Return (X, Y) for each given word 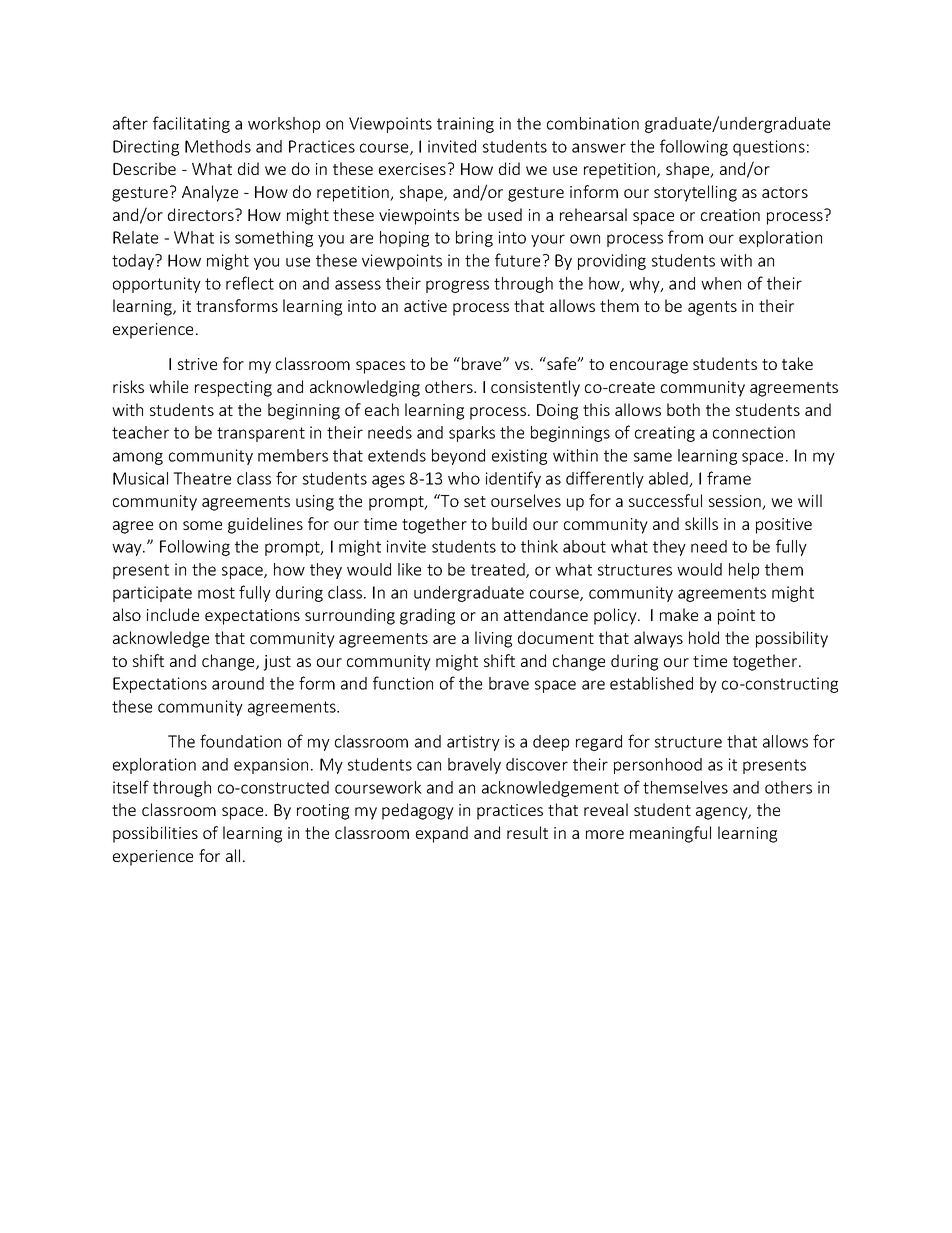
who (464, 478)
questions (769, 148)
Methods (218, 146)
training (465, 125)
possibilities (155, 834)
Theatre (202, 478)
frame (729, 478)
